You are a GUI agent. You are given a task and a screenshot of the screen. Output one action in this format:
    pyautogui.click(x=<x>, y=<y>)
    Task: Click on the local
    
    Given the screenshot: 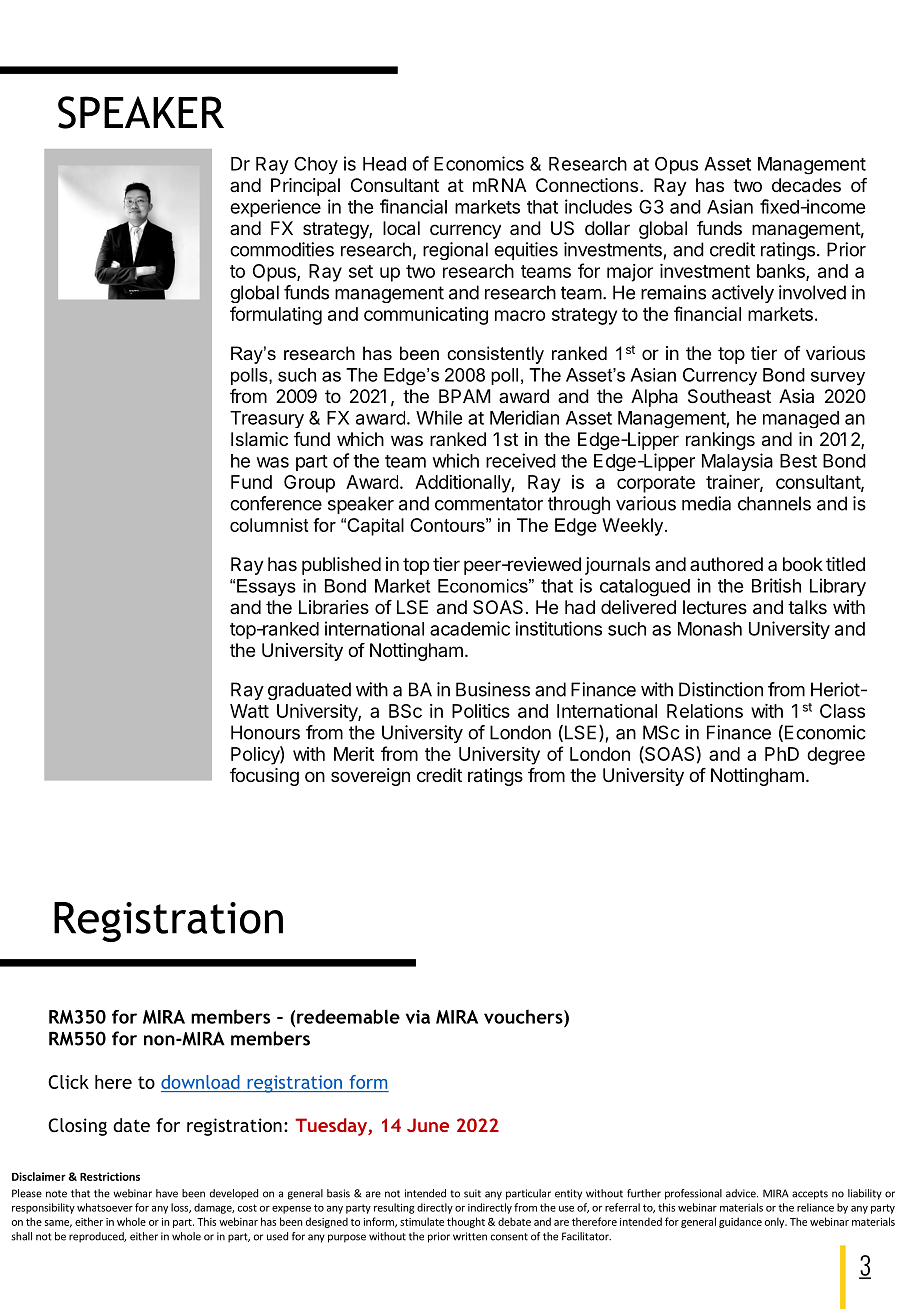 What is the action you would take?
    pyautogui.click(x=401, y=228)
